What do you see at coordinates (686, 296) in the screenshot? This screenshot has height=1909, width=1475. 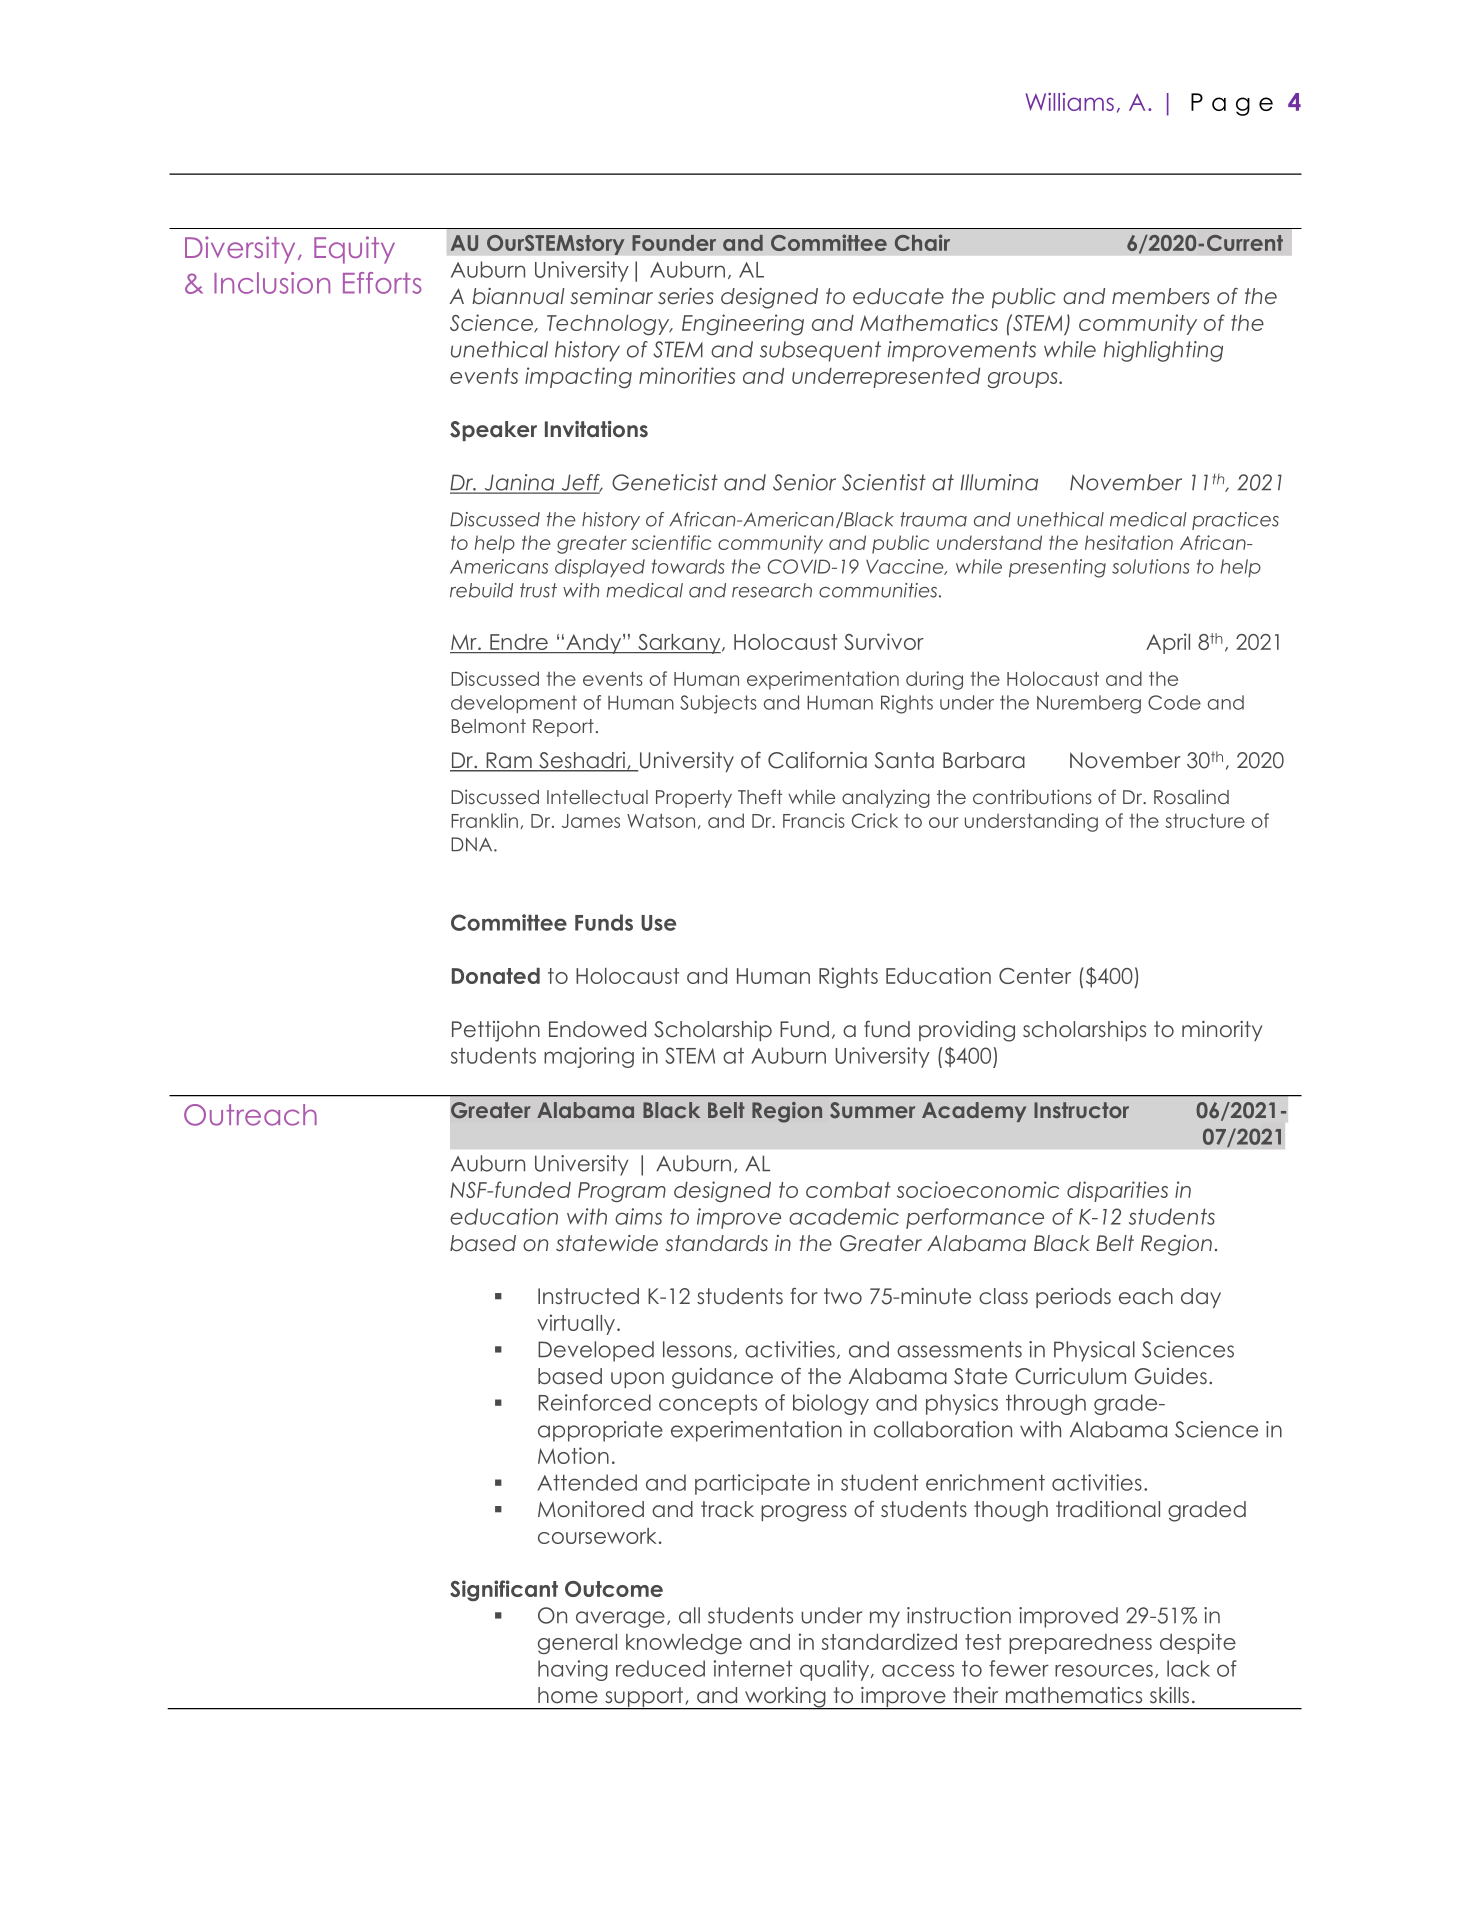 I see `series` at bounding box center [686, 296].
